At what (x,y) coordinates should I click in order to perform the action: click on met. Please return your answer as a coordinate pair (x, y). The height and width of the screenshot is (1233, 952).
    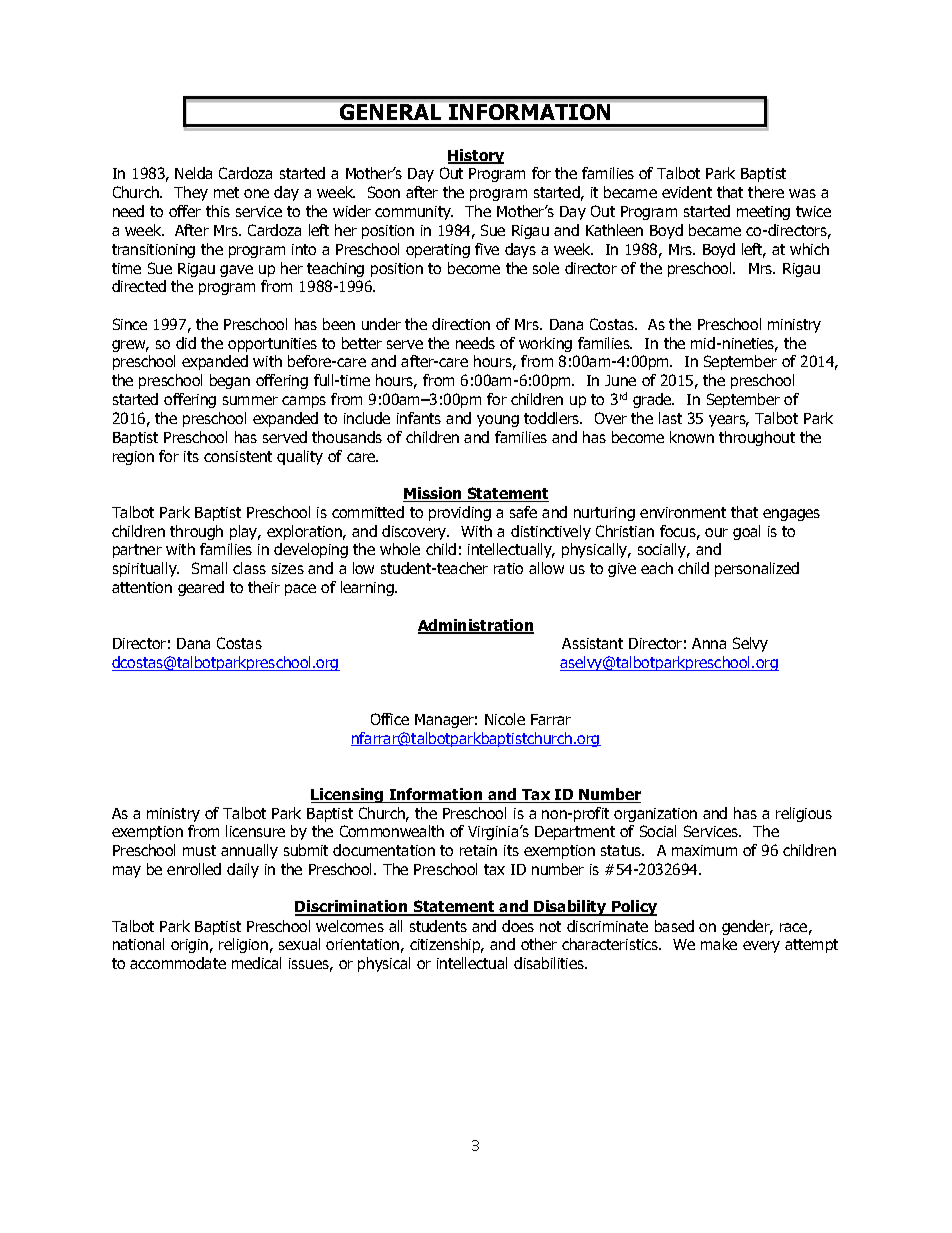
    Looking at the image, I should click on (226, 192).
